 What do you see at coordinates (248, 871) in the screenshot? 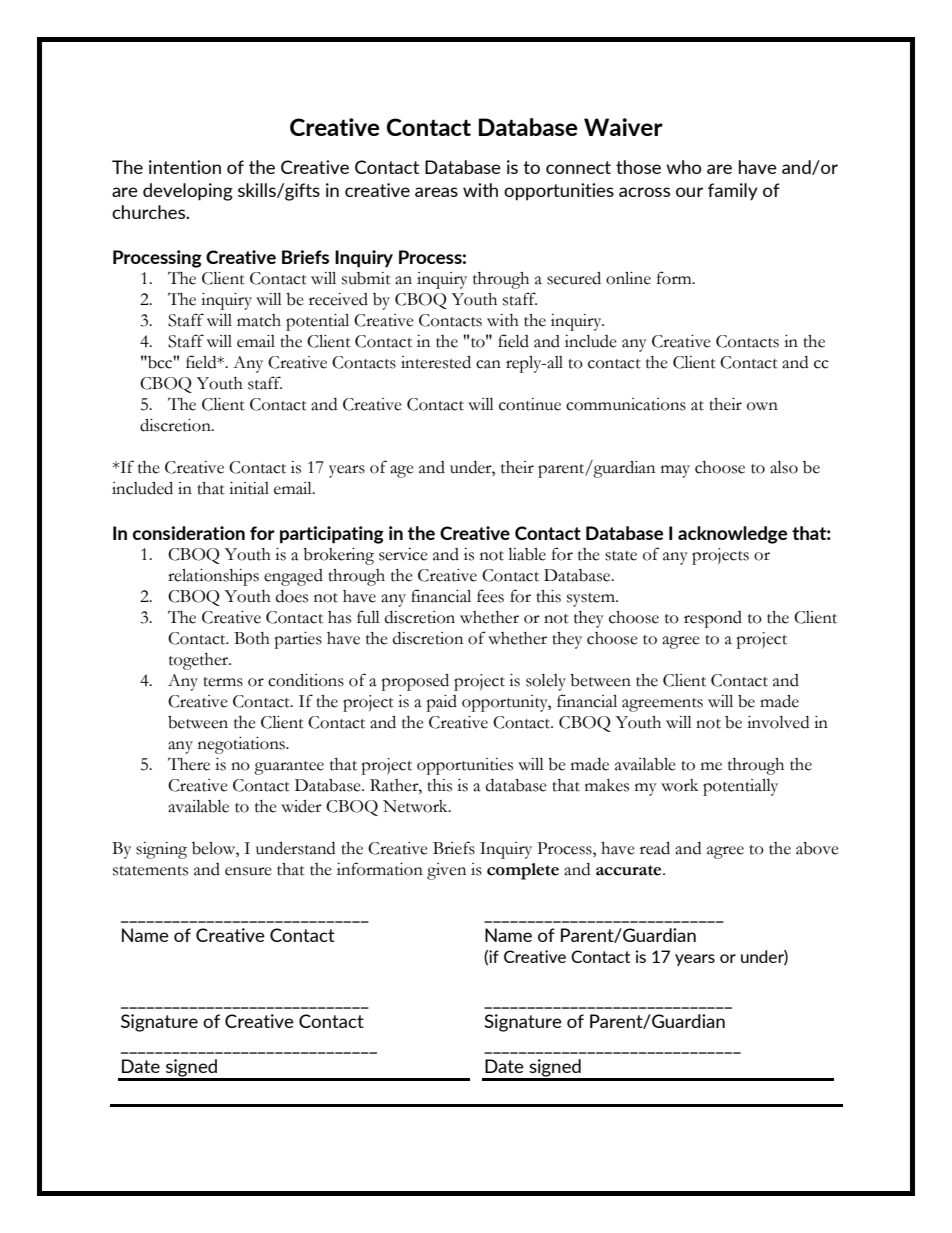
I see `ensure` at bounding box center [248, 871].
